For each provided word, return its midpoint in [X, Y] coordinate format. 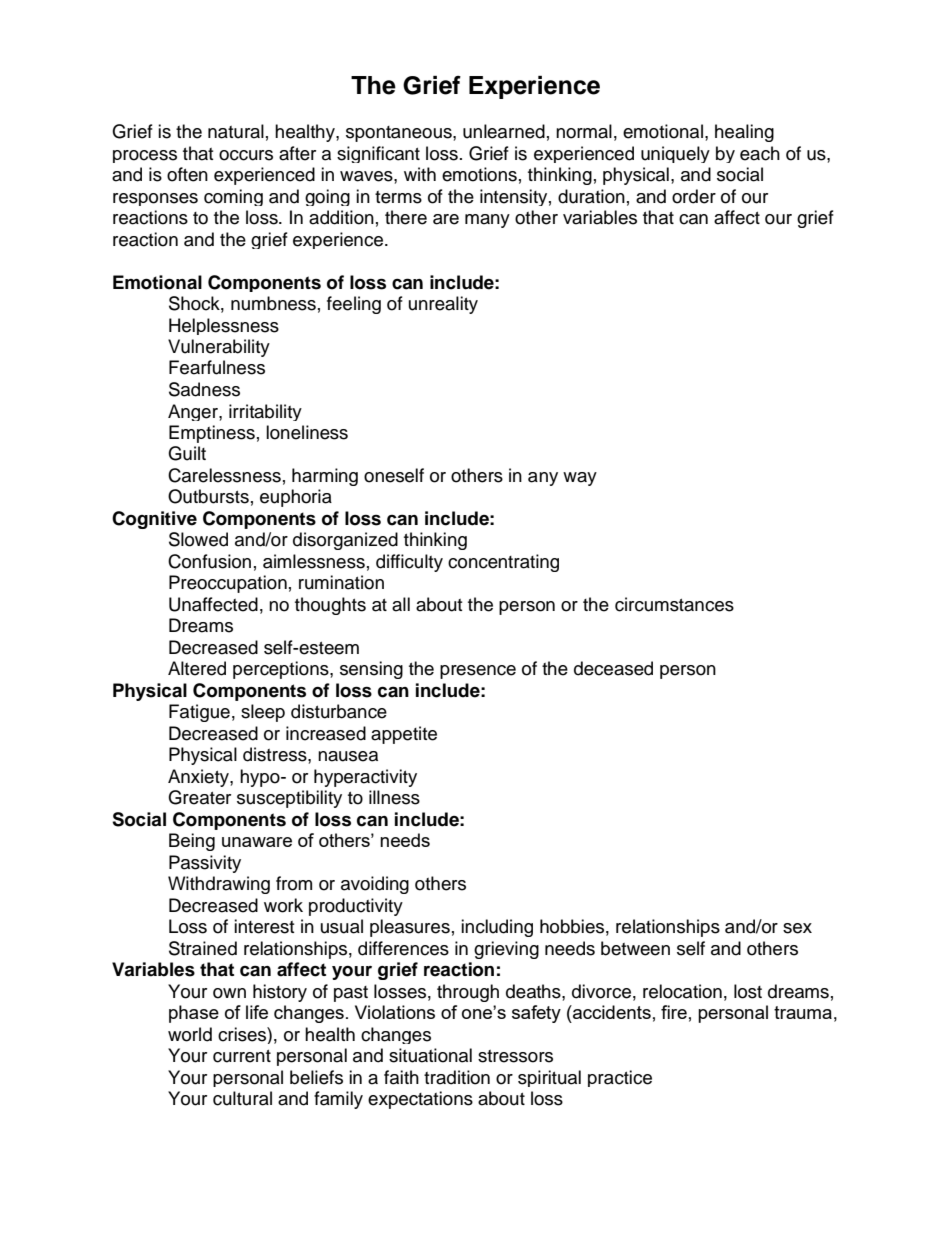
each [760, 153]
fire [674, 1012]
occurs [246, 155]
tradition [457, 1077]
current [242, 1056]
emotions [479, 174]
